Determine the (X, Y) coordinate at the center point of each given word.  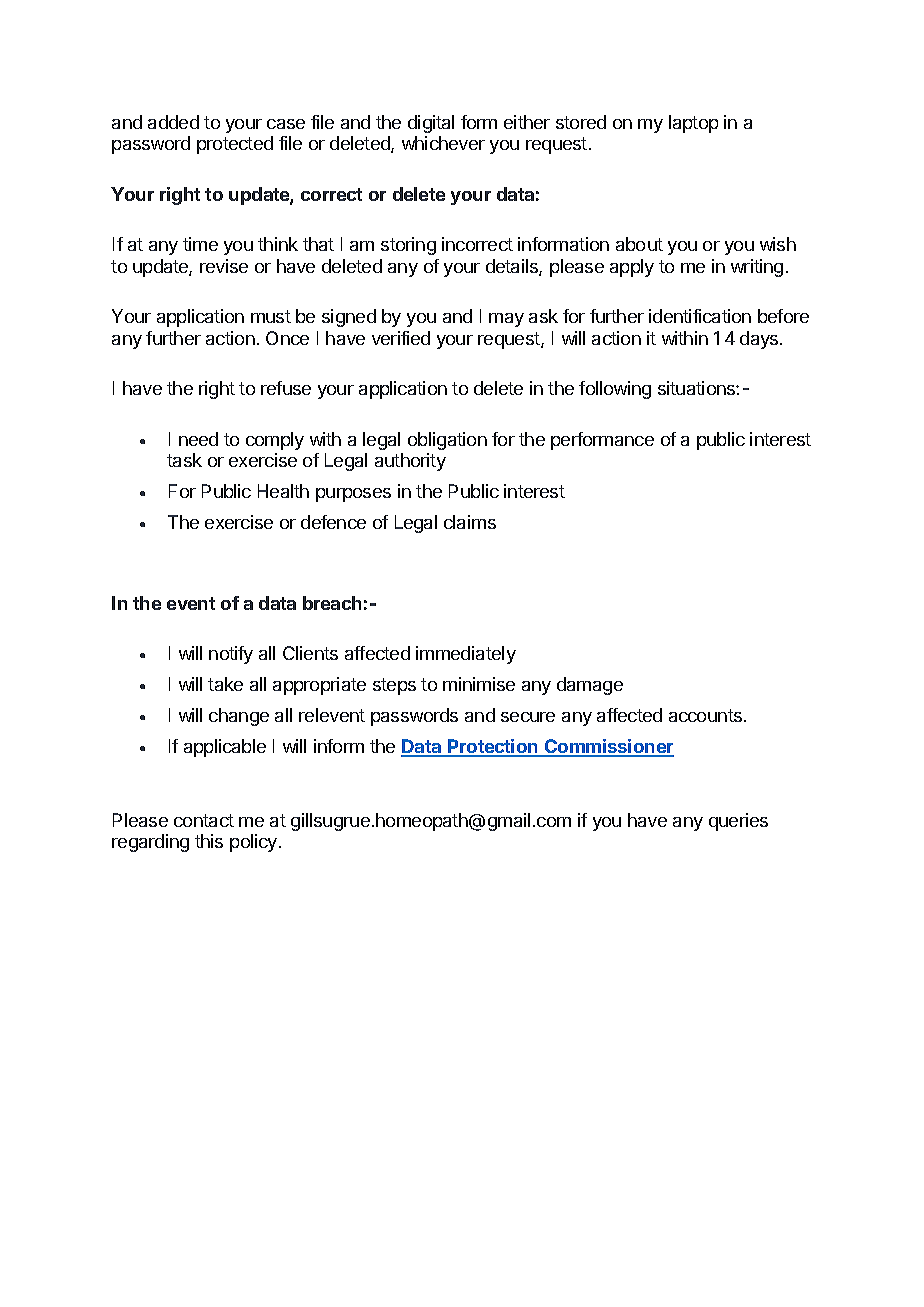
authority (410, 462)
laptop (693, 124)
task (184, 460)
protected (235, 145)
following (615, 390)
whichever (443, 143)
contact (204, 820)
